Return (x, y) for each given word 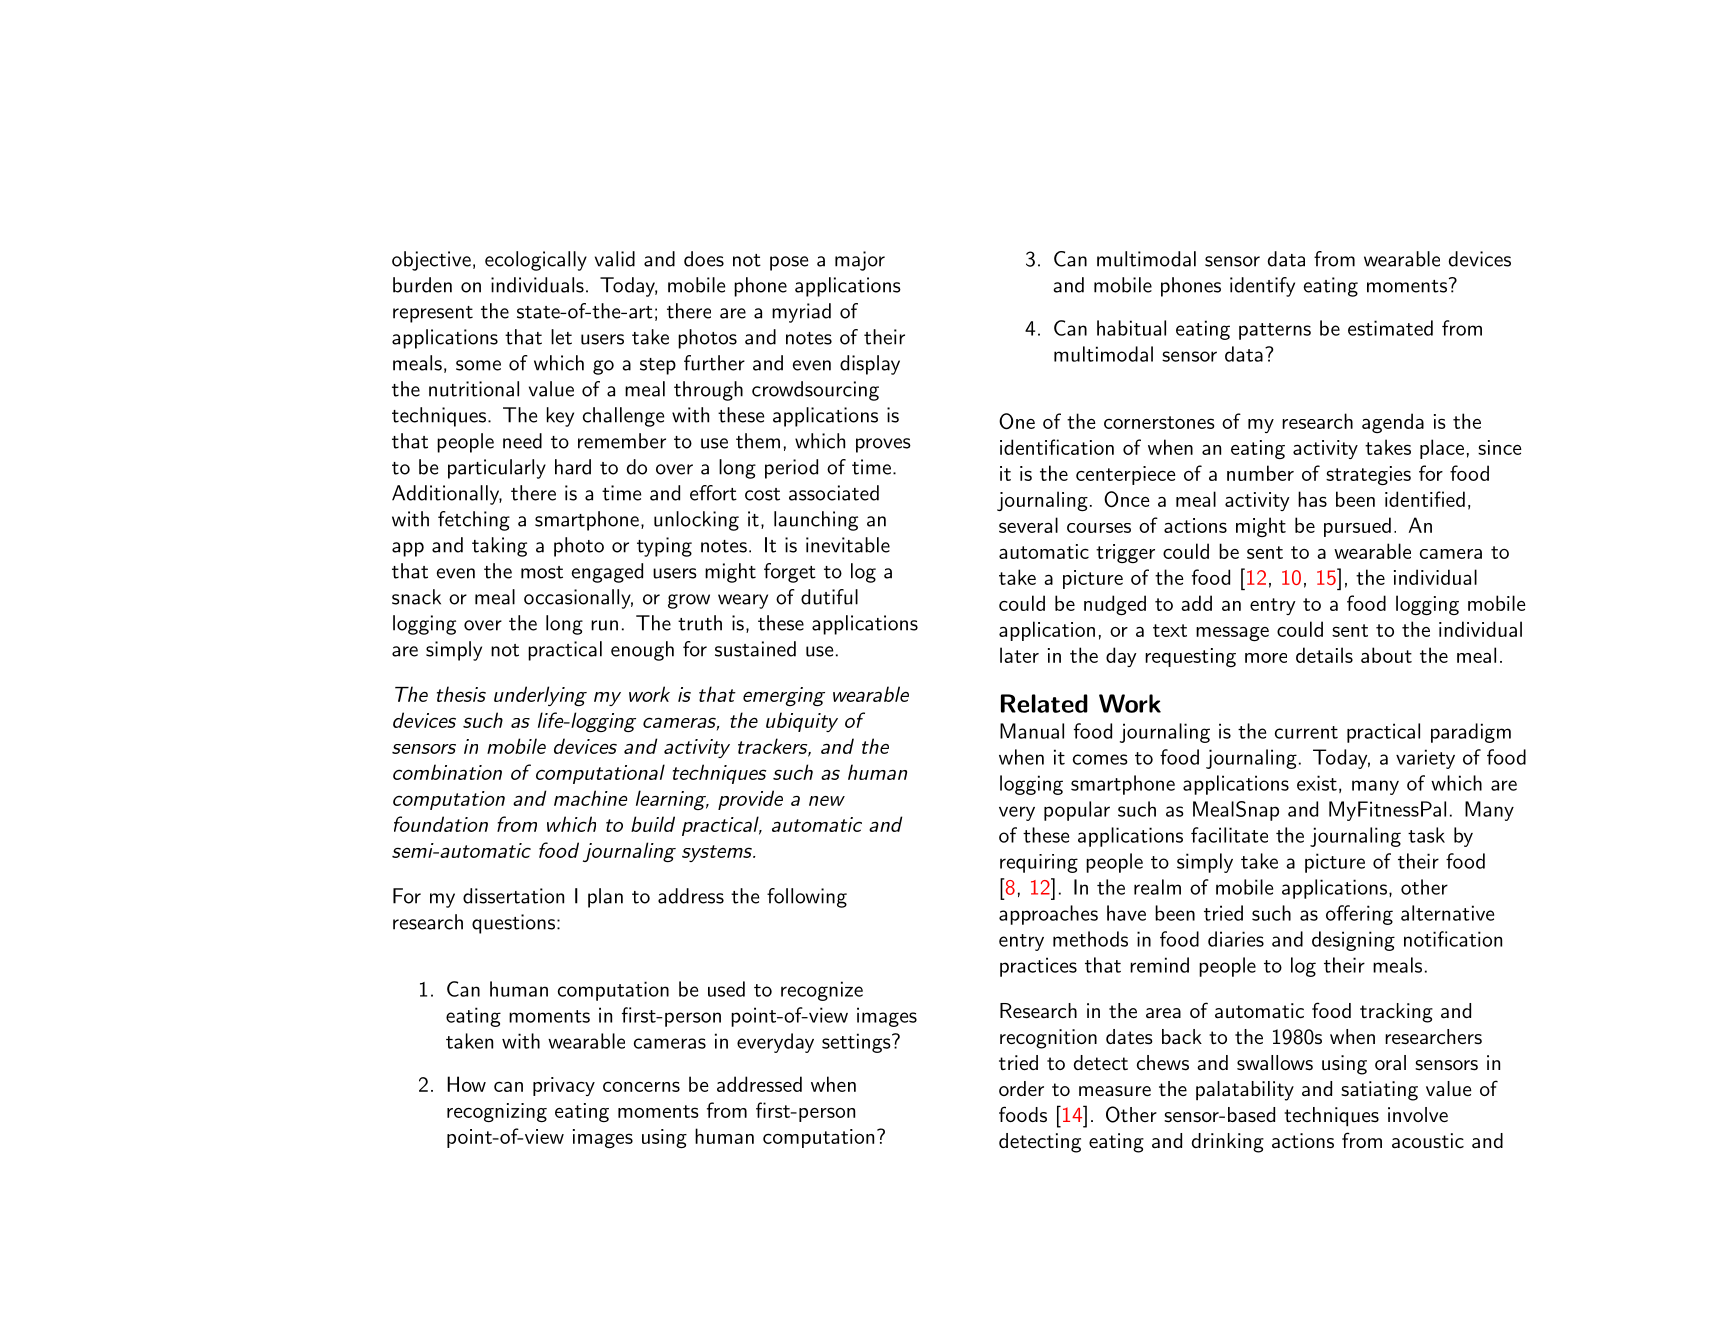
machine (590, 798)
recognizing (497, 1112)
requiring (1039, 863)
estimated (1390, 328)
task (1426, 835)
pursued (1357, 527)
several (1028, 525)
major (860, 261)
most (542, 572)
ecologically (536, 261)
